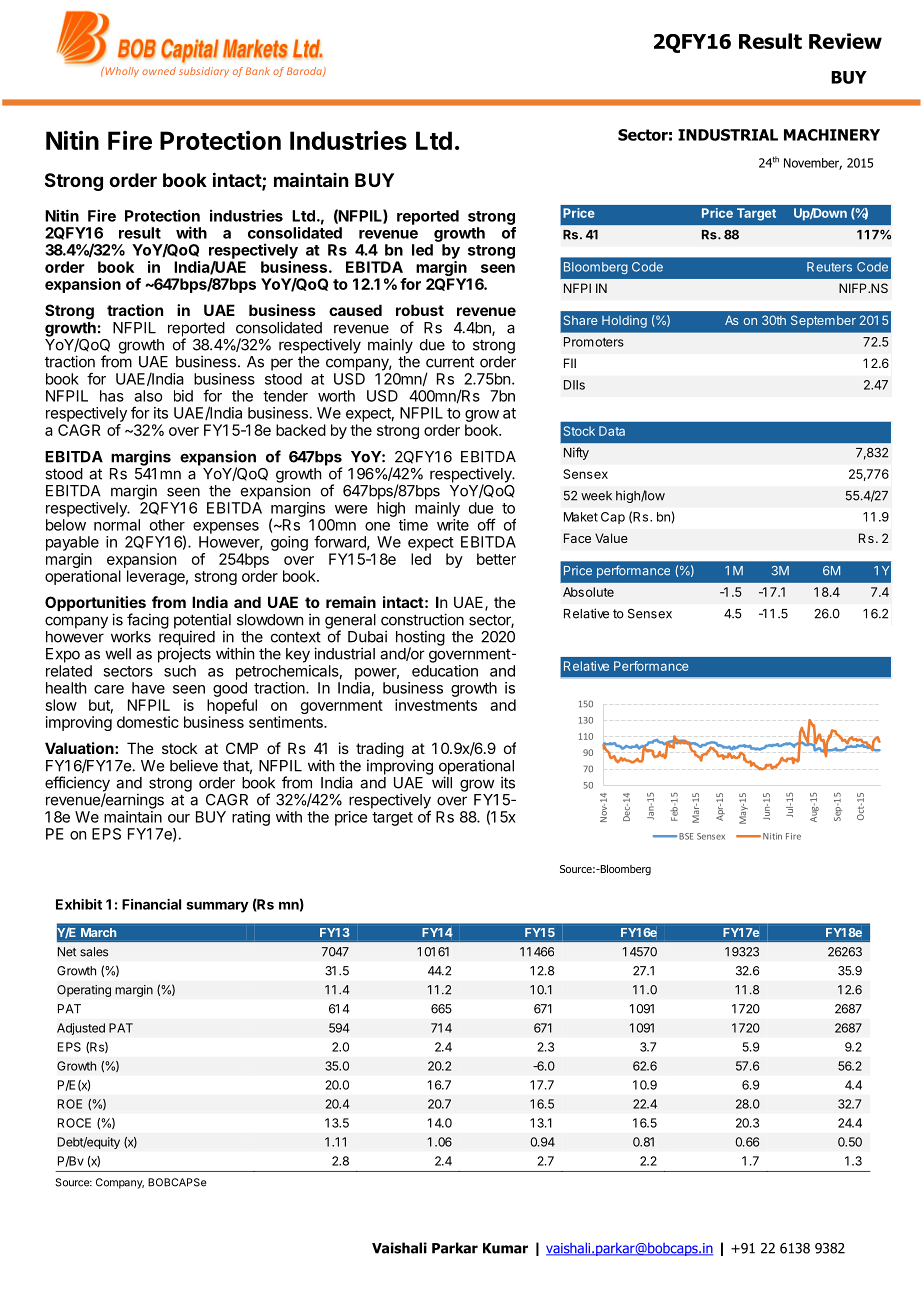 The width and height of the screenshot is (924, 1307). Describe the element at coordinates (258, 71) in the screenshot. I see `Bank` at that location.
